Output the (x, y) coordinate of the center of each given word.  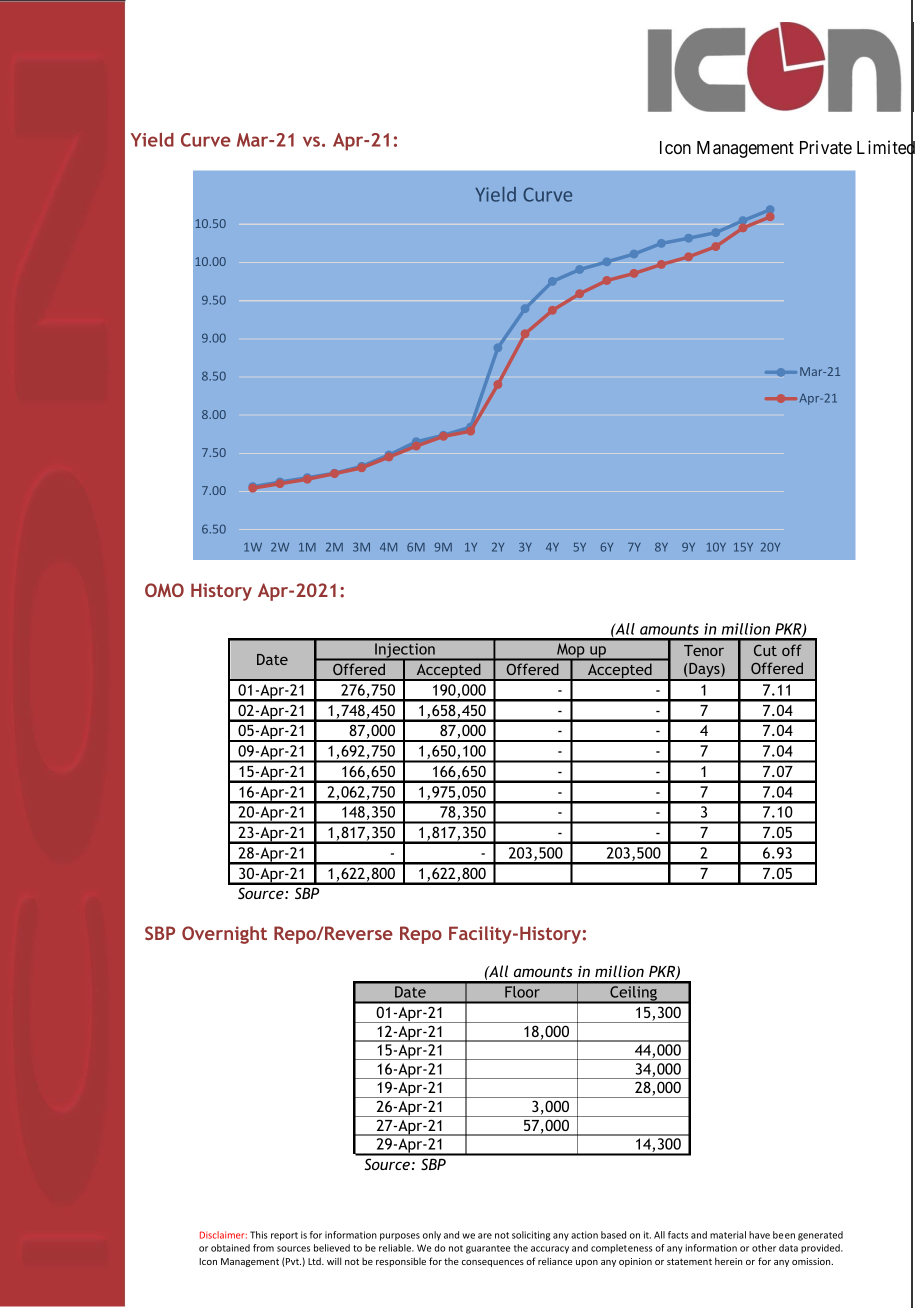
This (259, 1235)
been (784, 1235)
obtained (230, 1248)
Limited (886, 148)
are (485, 1236)
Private (826, 147)
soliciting (531, 1236)
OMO (164, 590)
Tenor (704, 650)
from (263, 1248)
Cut (765, 650)
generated (820, 1236)
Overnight (224, 935)
